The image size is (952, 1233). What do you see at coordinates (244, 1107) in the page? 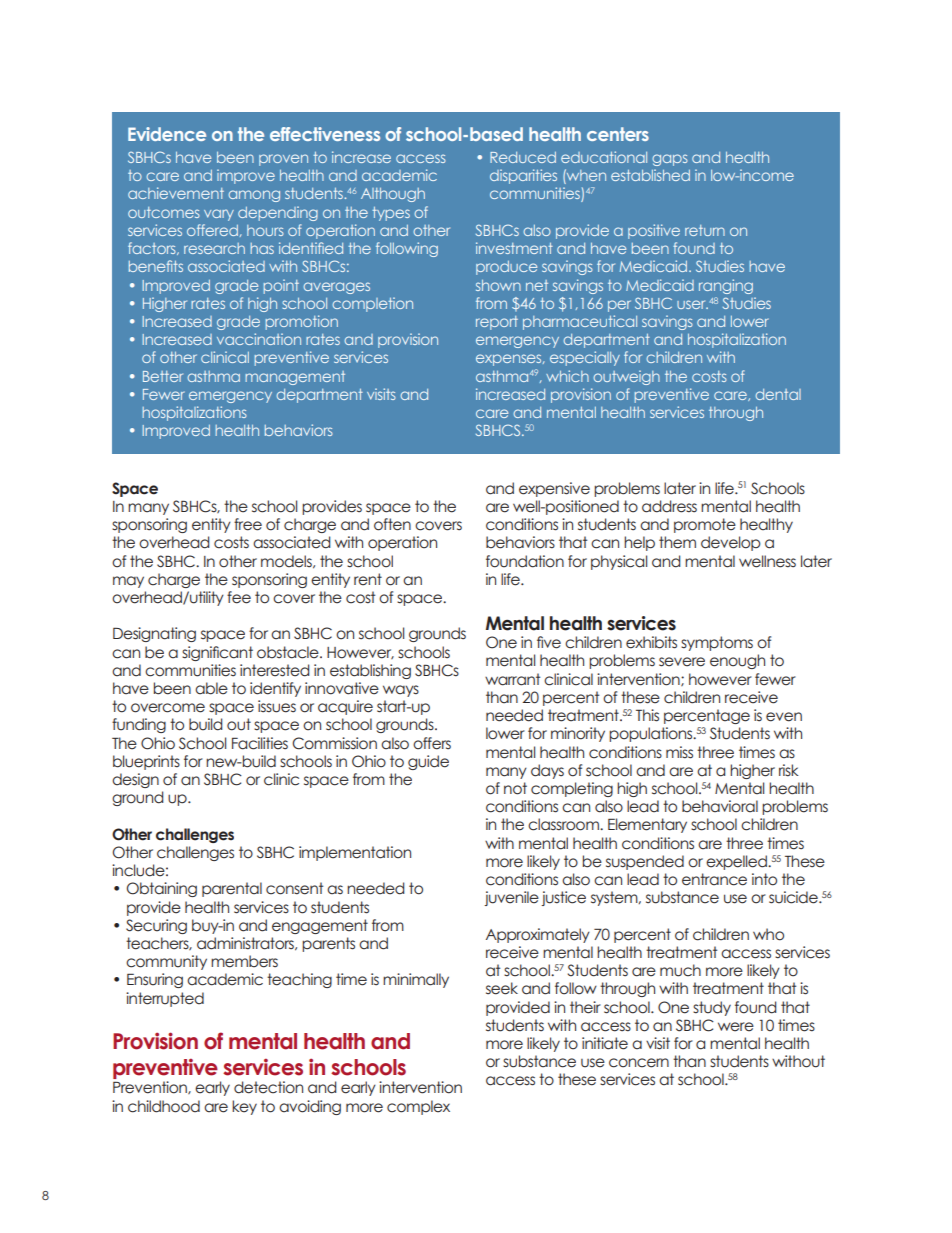
I see `key` at bounding box center [244, 1107].
